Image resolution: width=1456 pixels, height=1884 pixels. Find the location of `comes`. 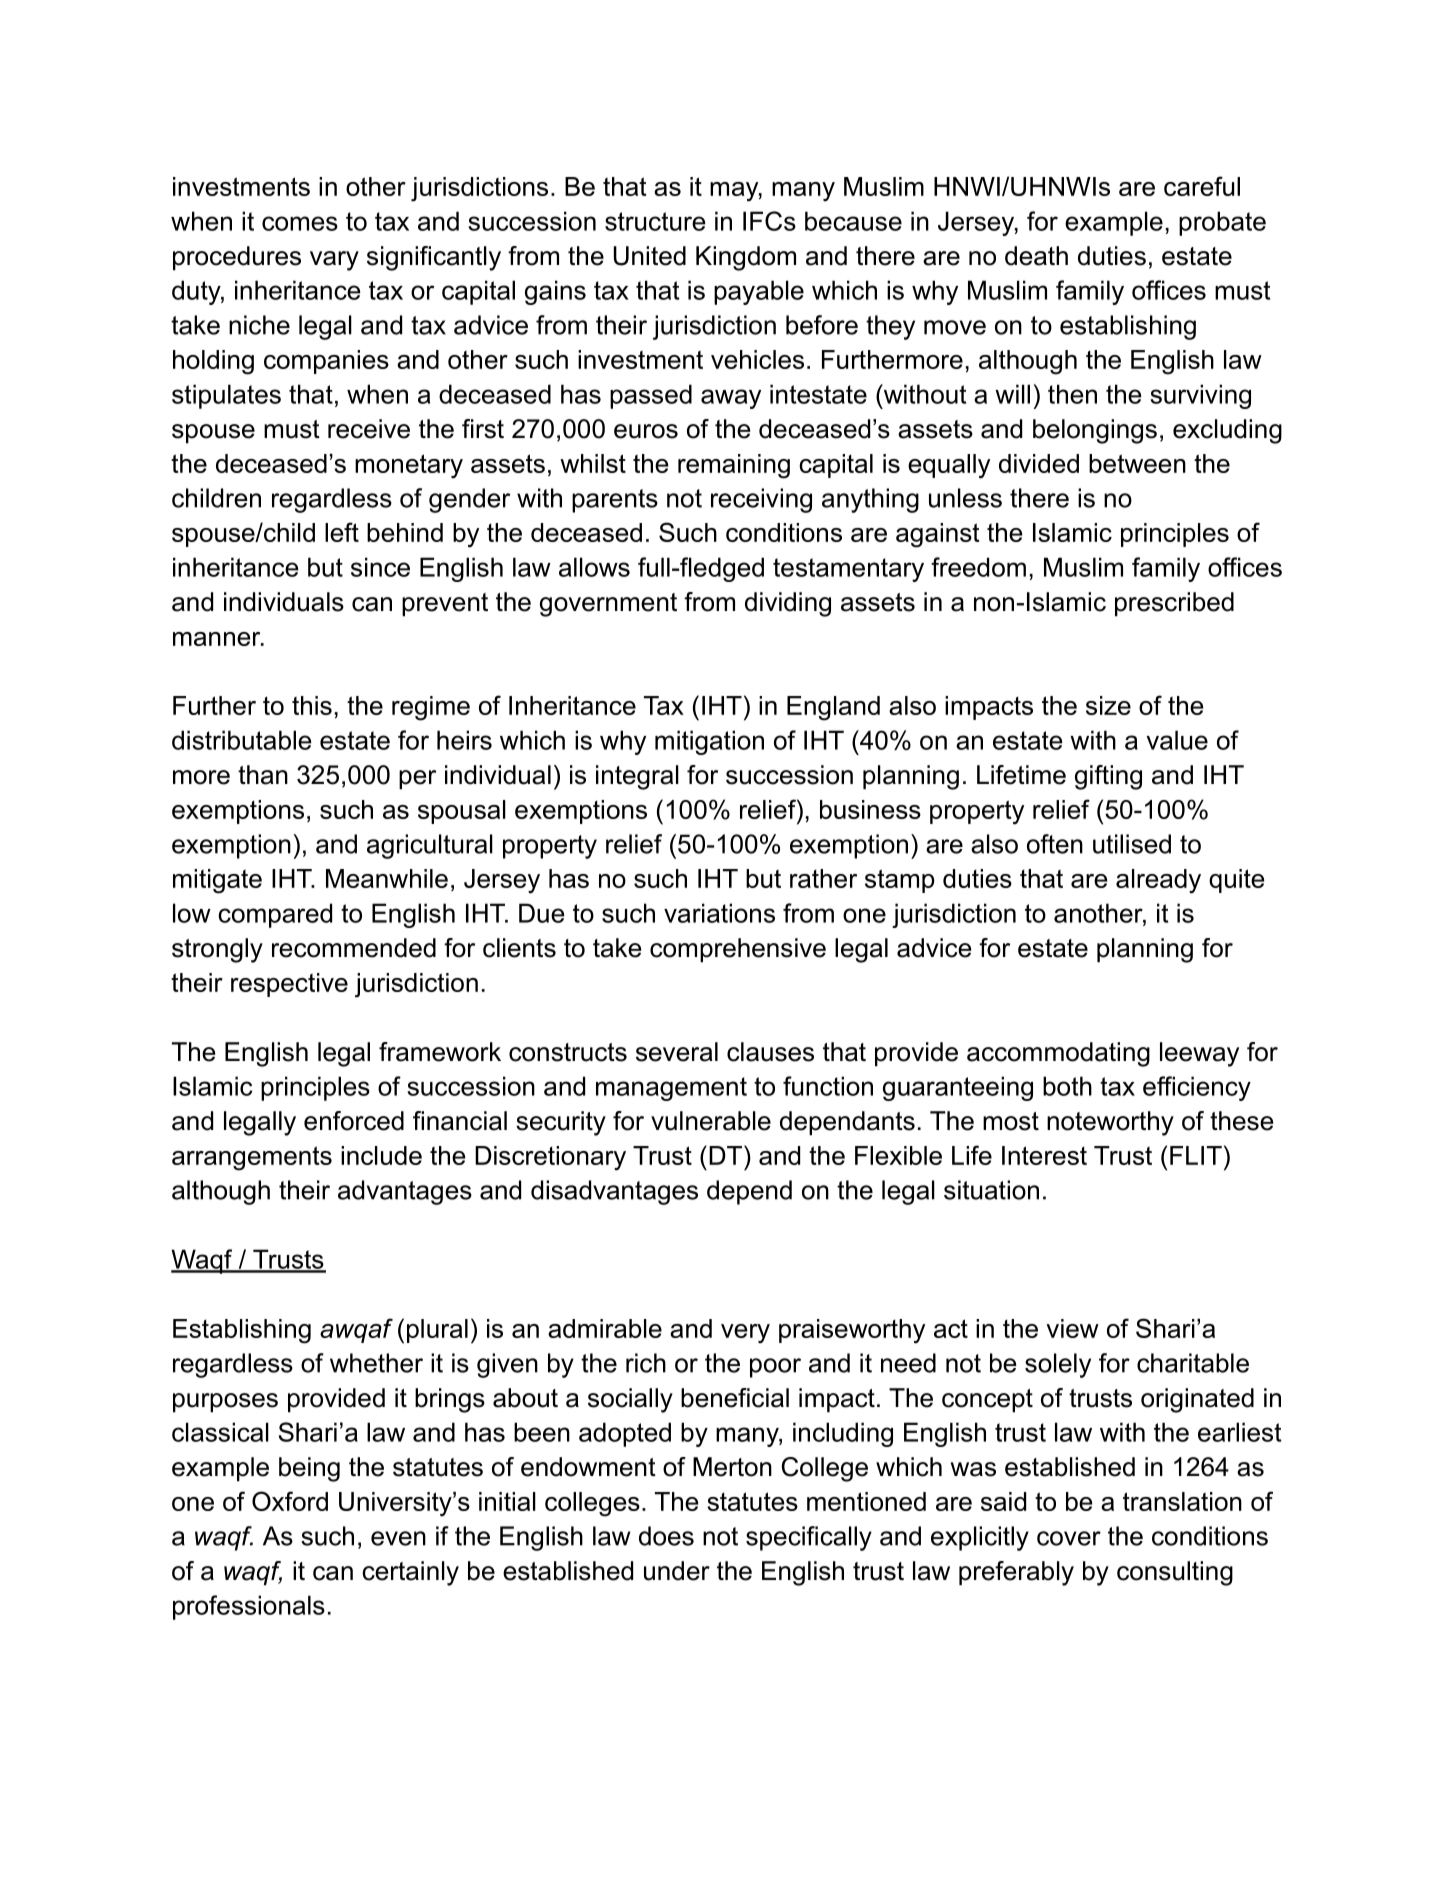

comes is located at coordinates (300, 223).
